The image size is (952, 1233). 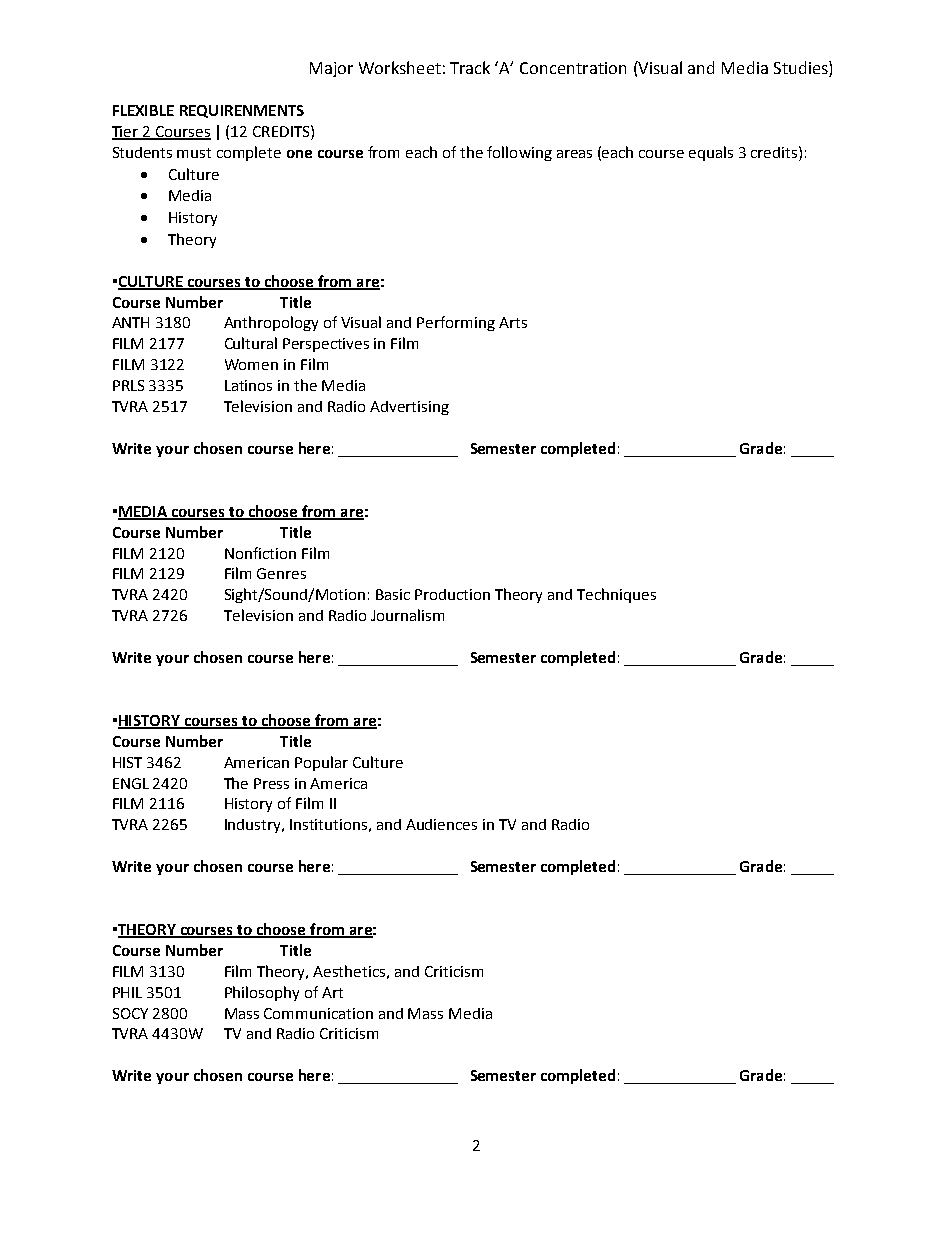 I want to click on Arts, so click(x=513, y=322).
